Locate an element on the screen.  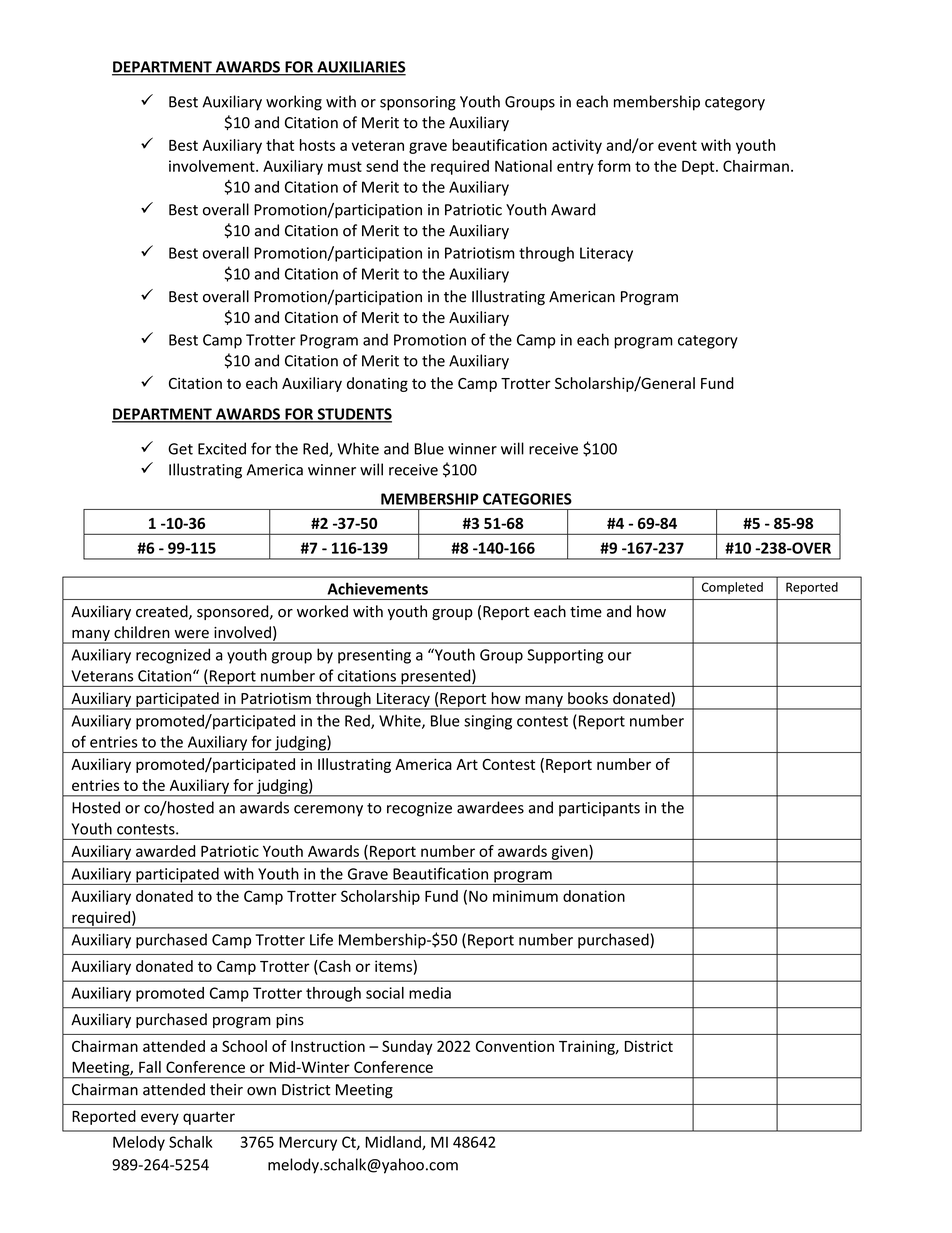
singing is located at coordinates (488, 722).
